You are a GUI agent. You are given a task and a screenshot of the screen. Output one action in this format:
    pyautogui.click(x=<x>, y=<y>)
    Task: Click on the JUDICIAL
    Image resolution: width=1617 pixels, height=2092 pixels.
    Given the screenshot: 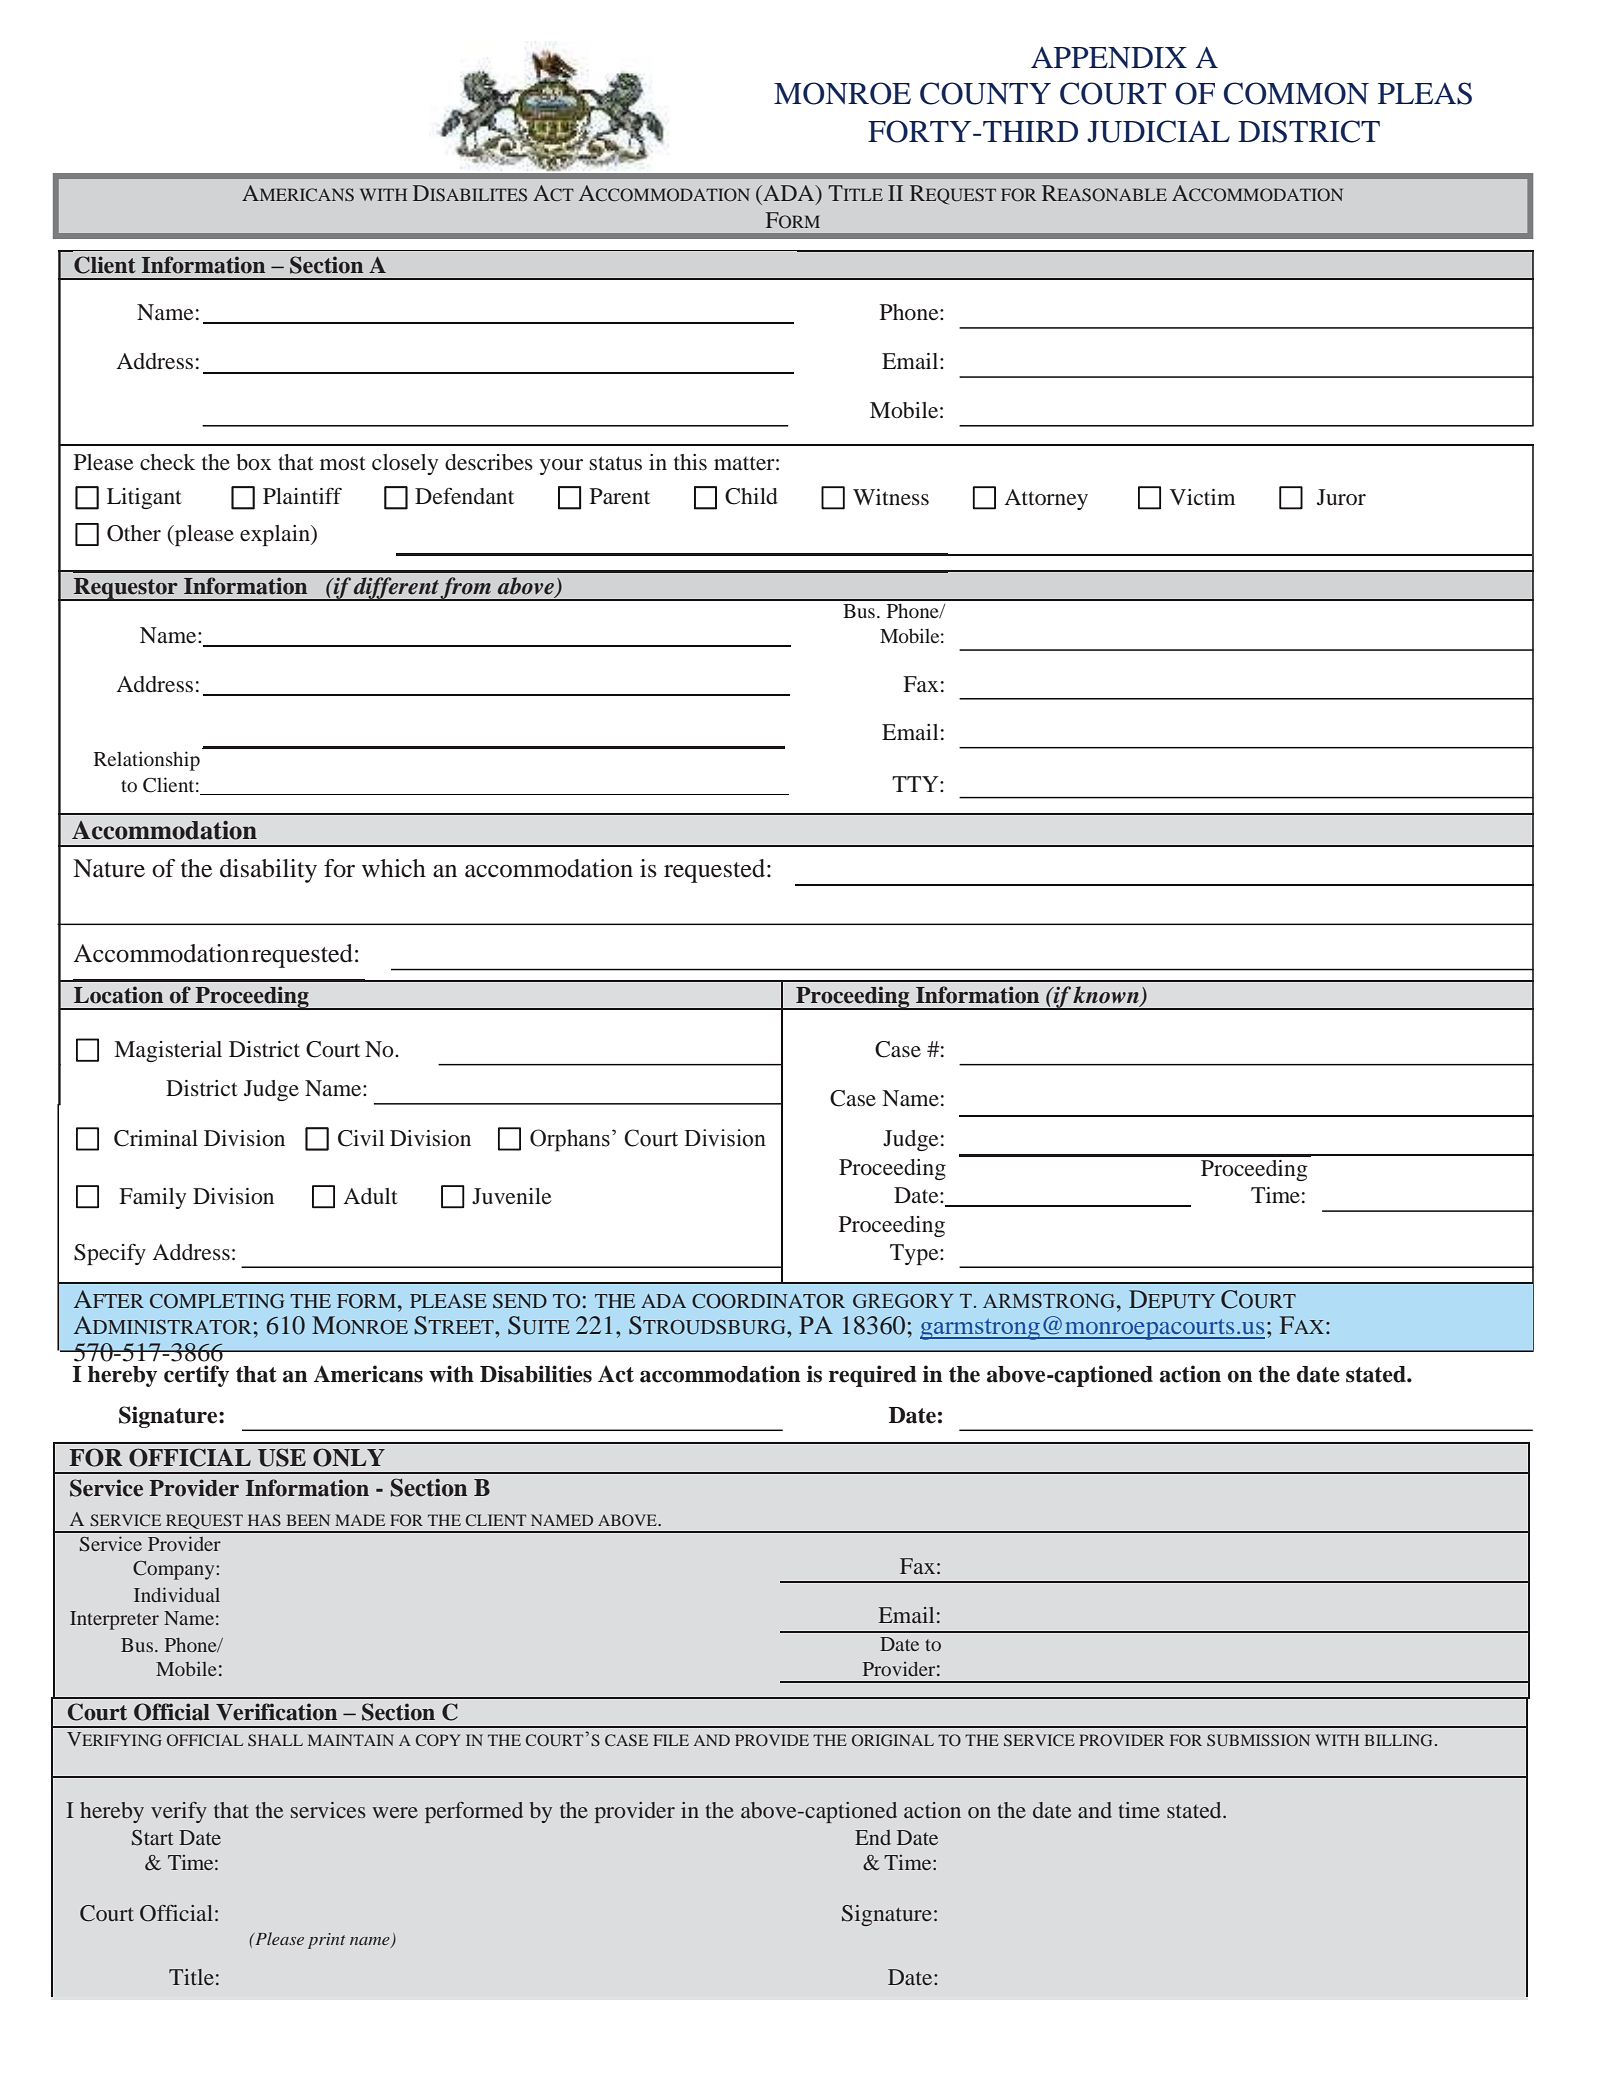 What is the action you would take?
    pyautogui.click(x=1158, y=131)
